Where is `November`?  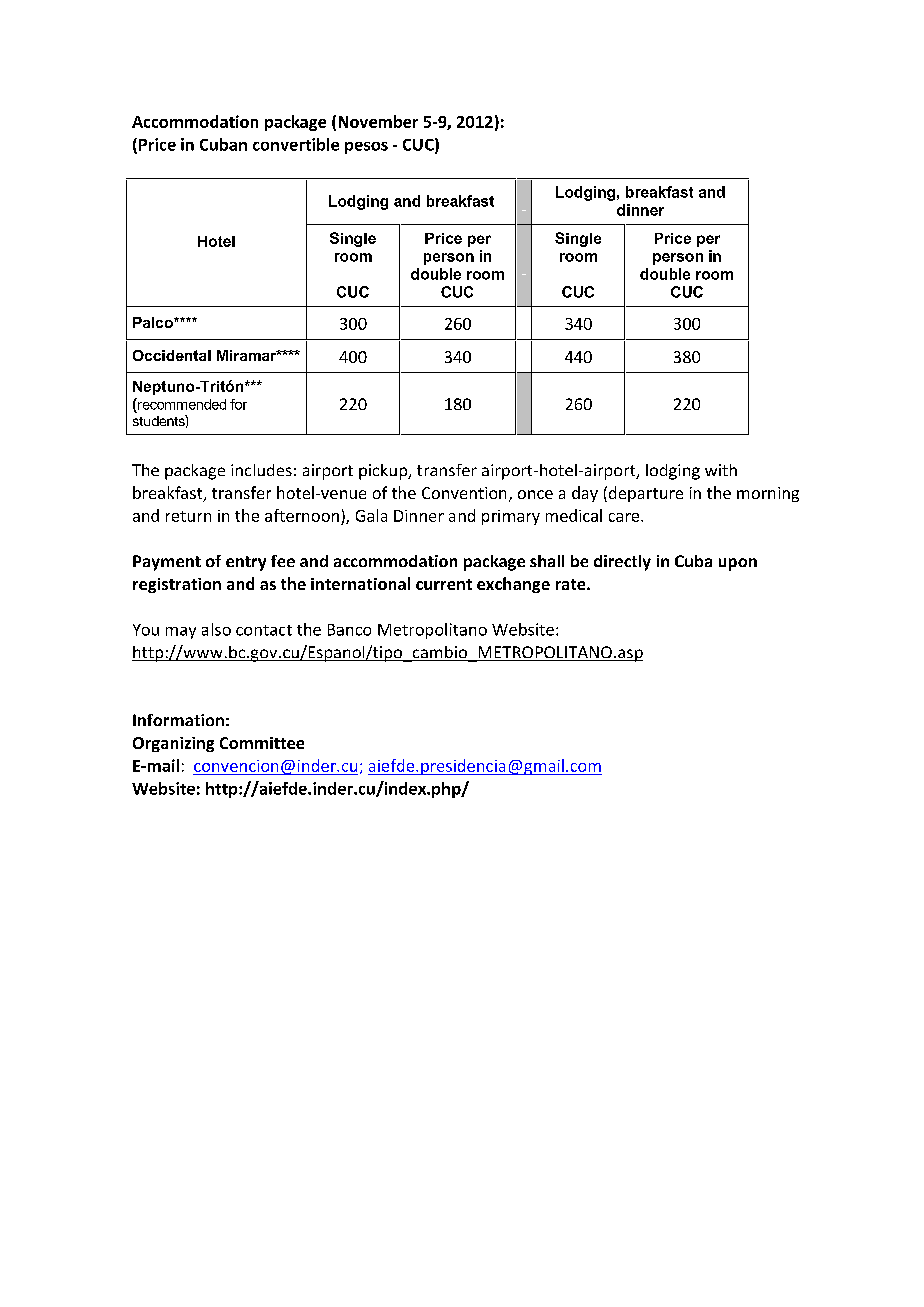 November is located at coordinates (378, 121).
